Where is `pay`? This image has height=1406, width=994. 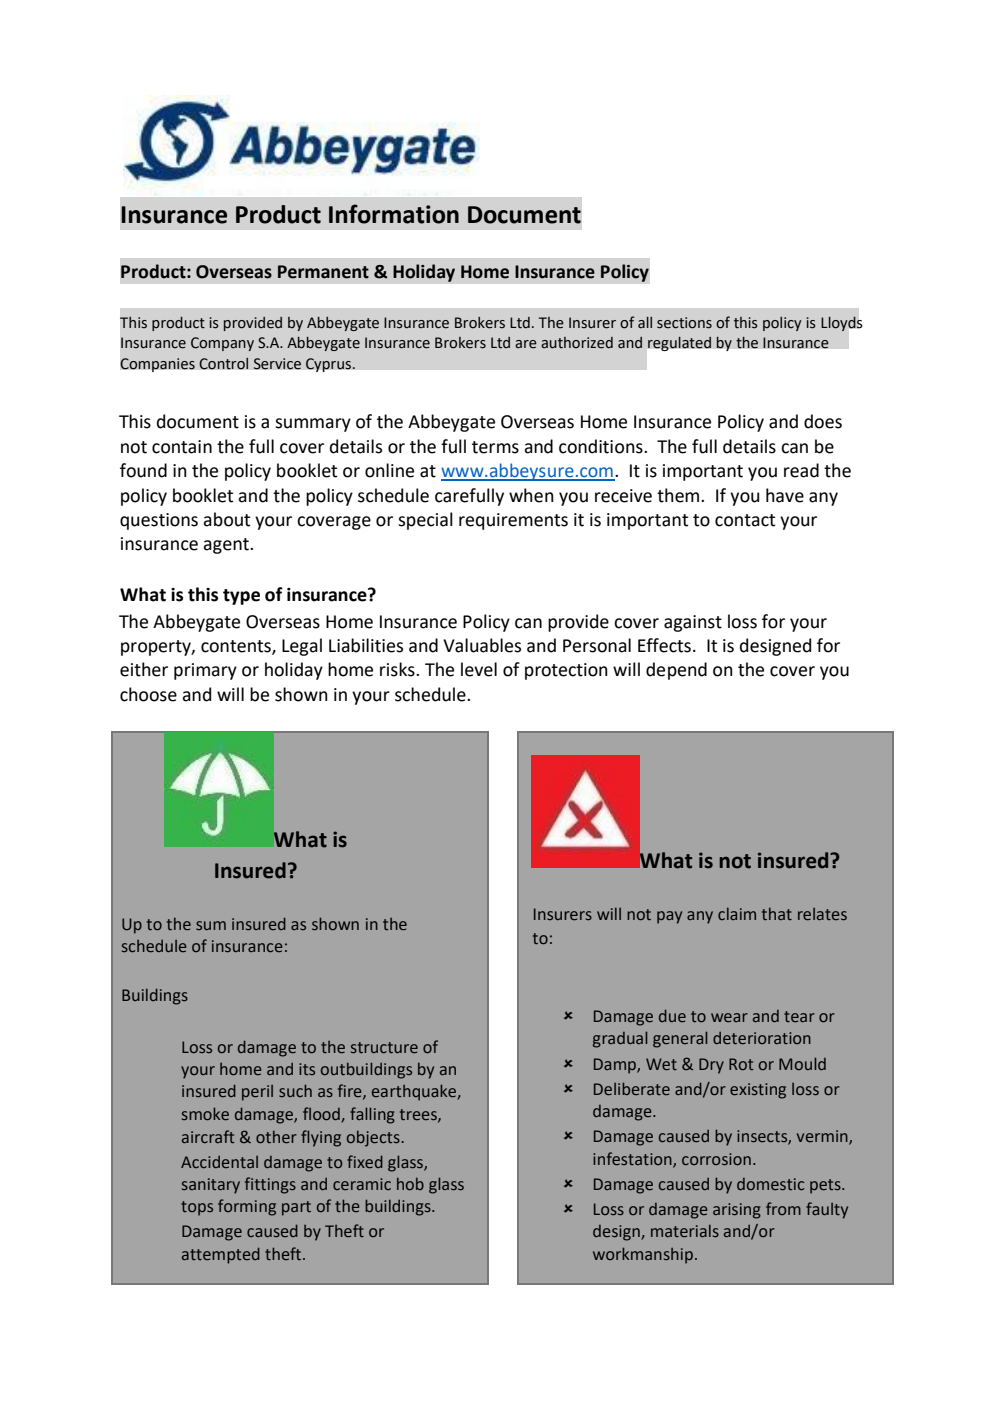 pay is located at coordinates (669, 917).
